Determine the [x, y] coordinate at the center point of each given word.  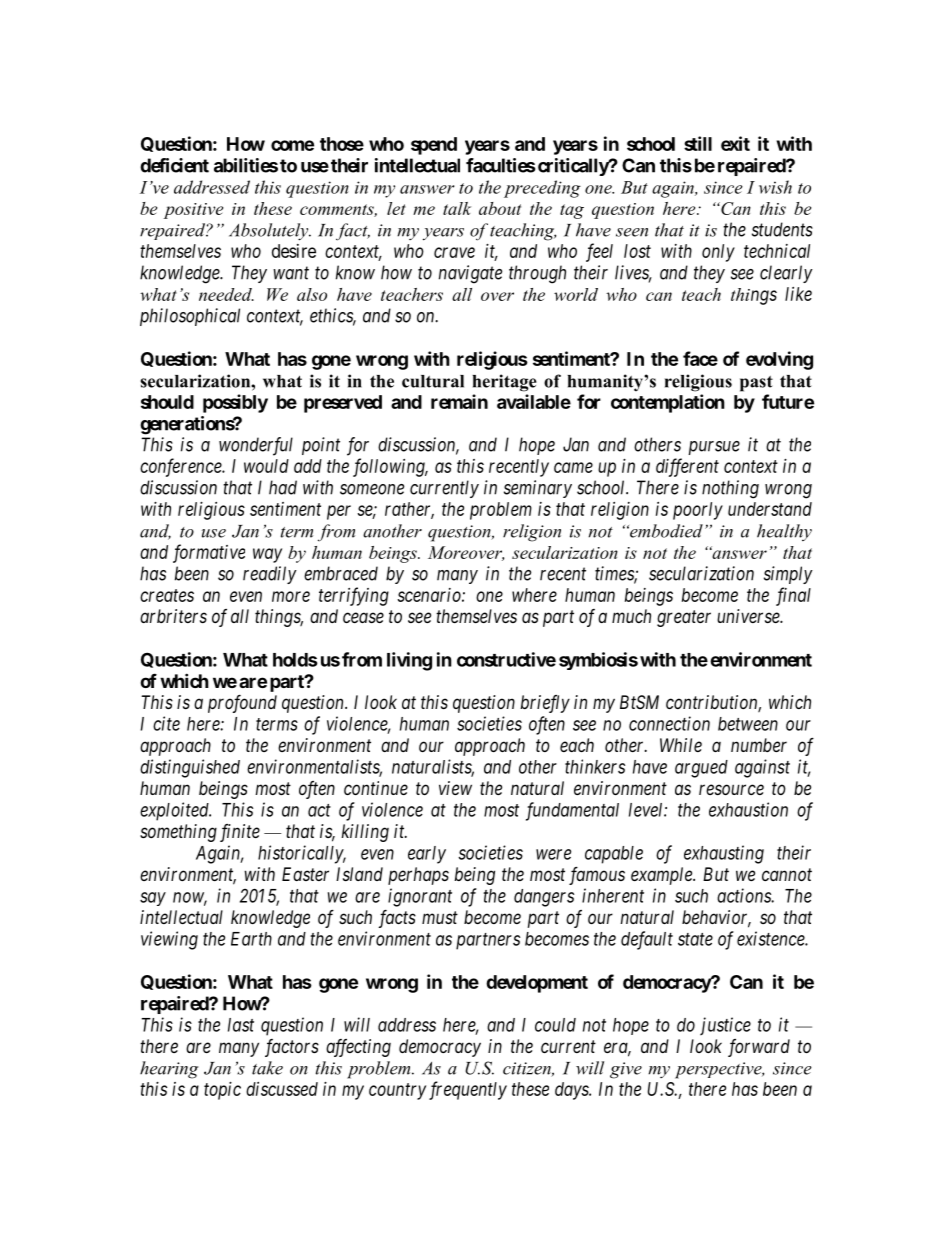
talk [457, 208]
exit [735, 143]
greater [684, 618]
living [409, 661]
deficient [174, 165]
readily [270, 575]
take [267, 1068]
